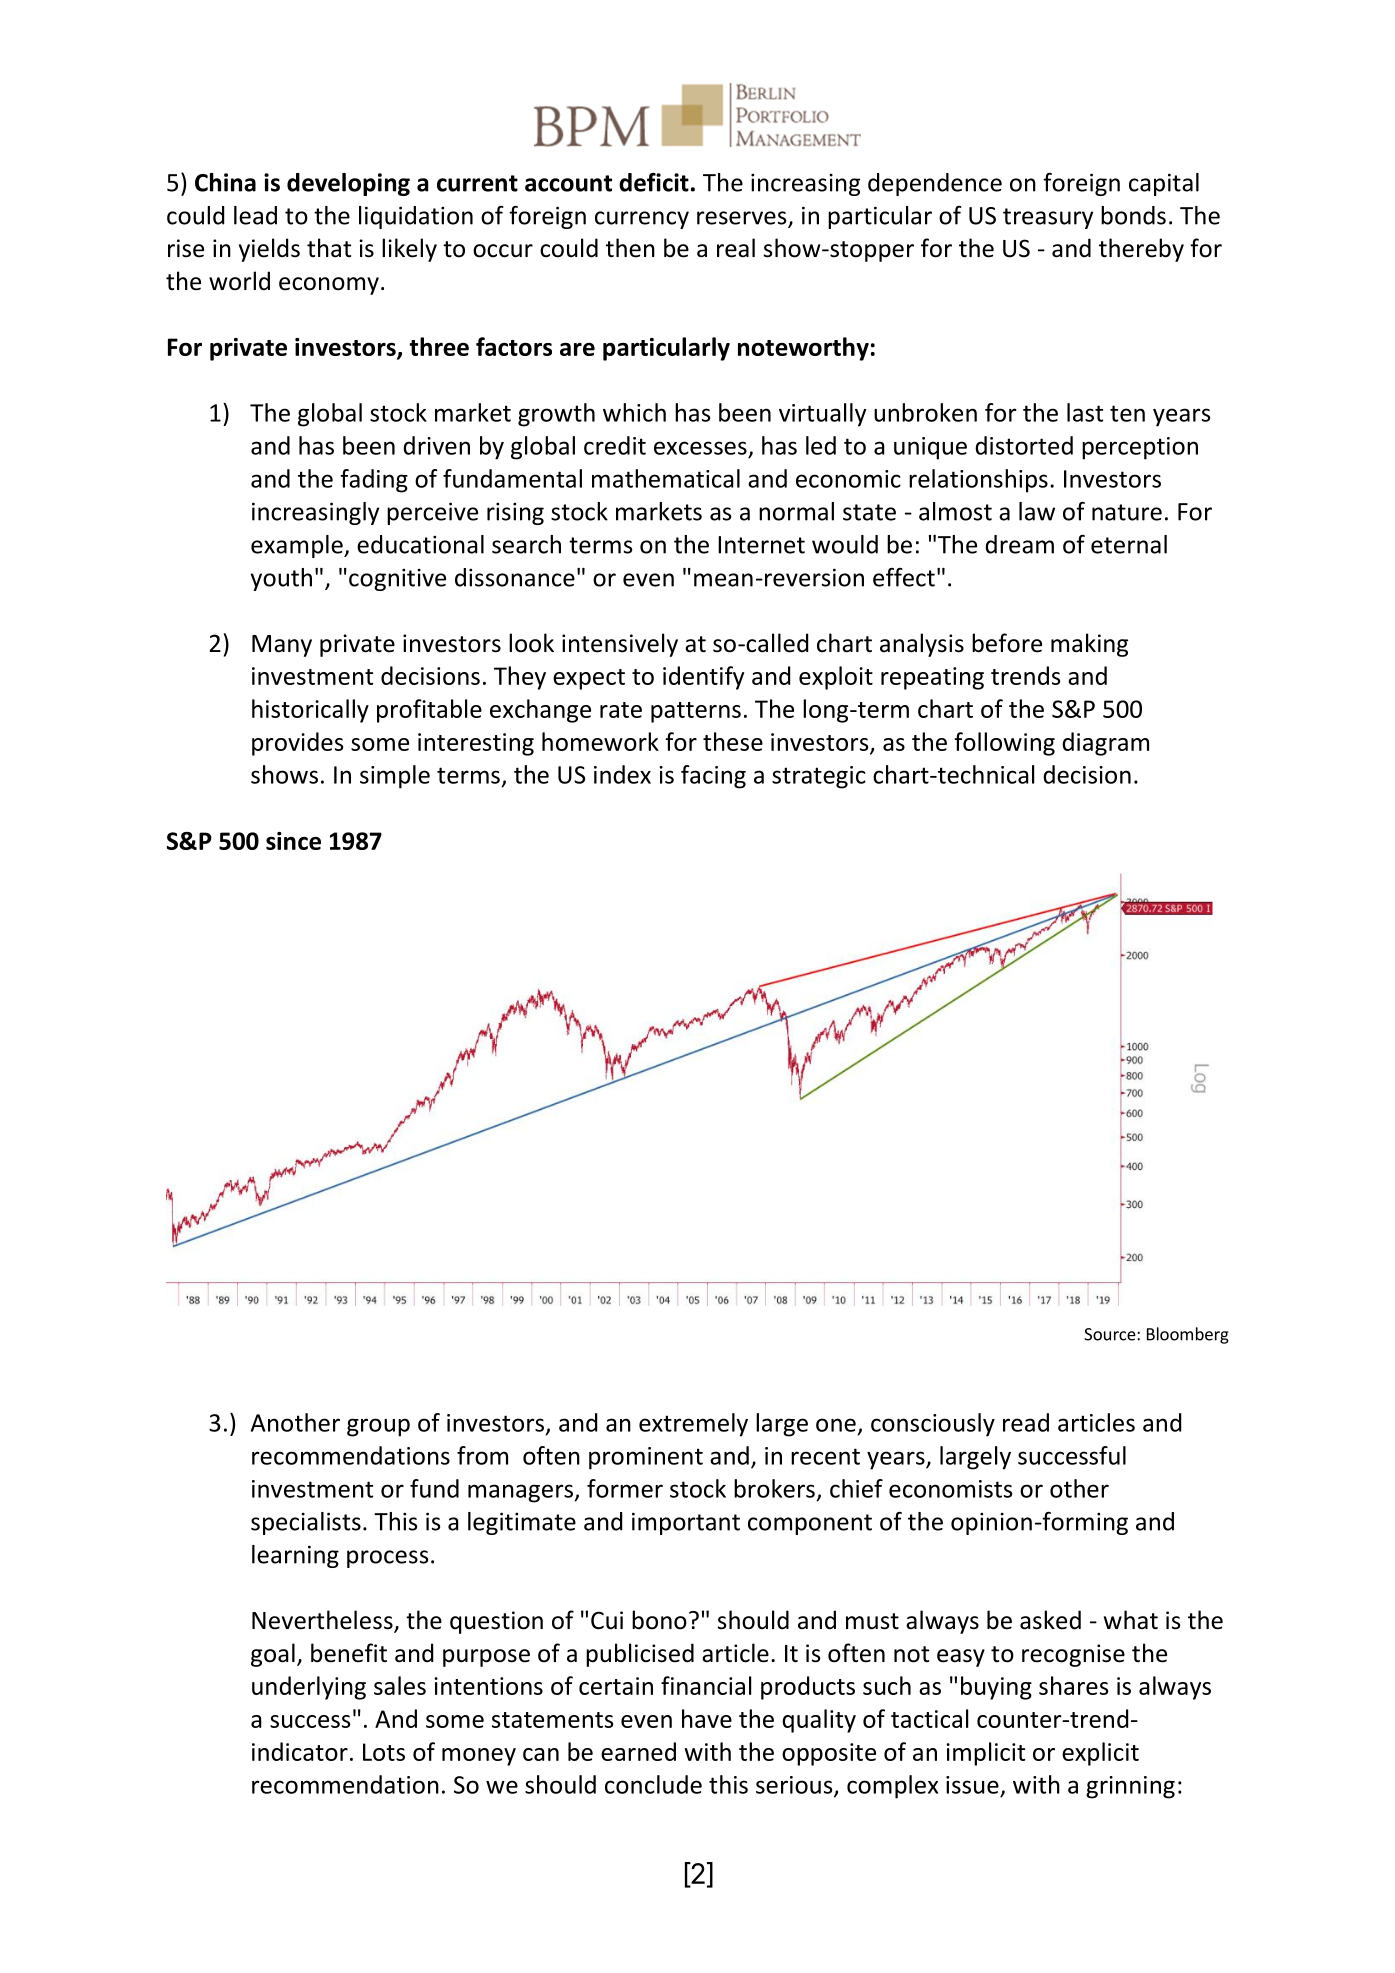  I want to click on treasury, so click(1048, 218).
